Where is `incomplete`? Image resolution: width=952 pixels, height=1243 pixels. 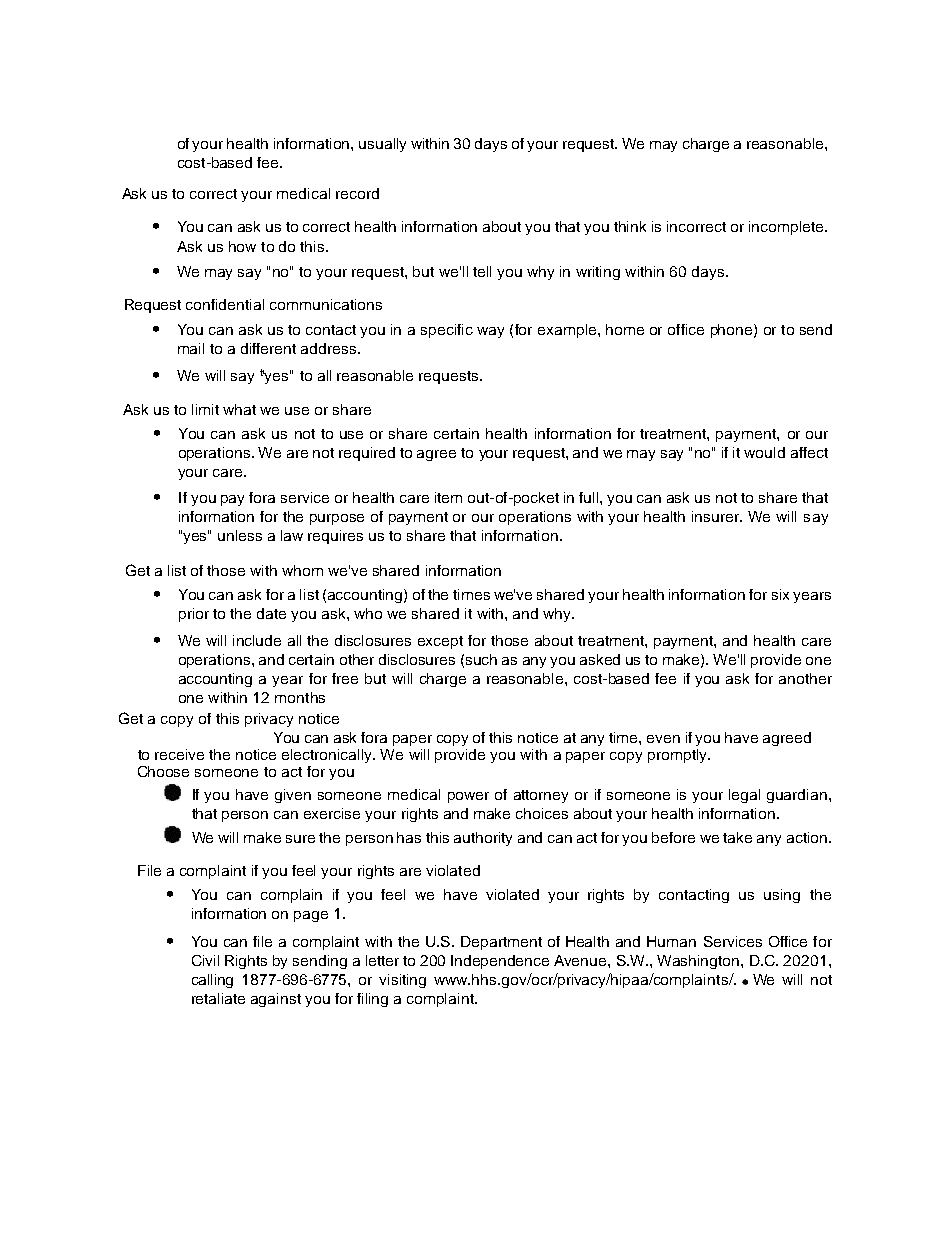 incomplete is located at coordinates (787, 228).
